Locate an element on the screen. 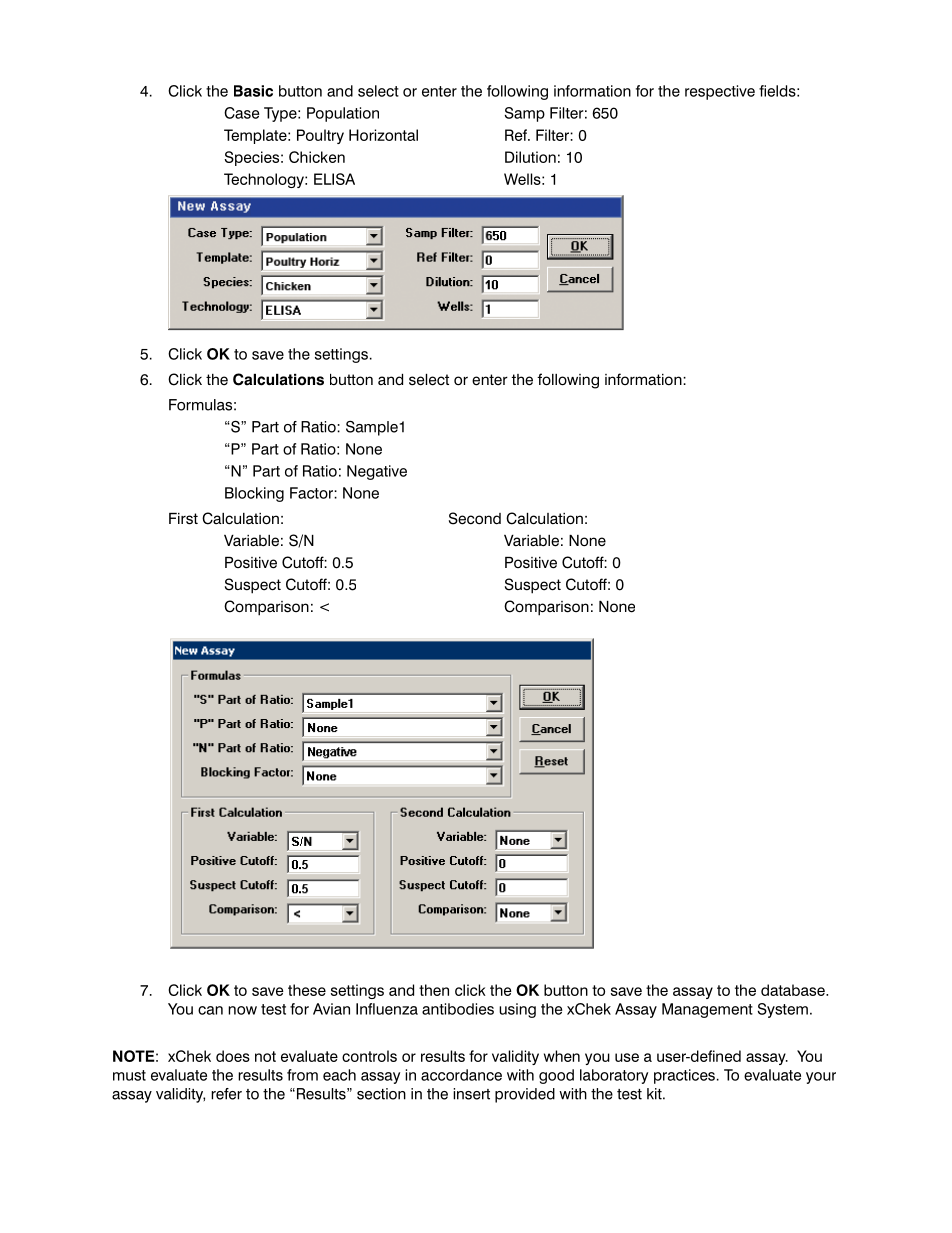 This screenshot has width=952, height=1233. Blocking is located at coordinates (254, 494).
